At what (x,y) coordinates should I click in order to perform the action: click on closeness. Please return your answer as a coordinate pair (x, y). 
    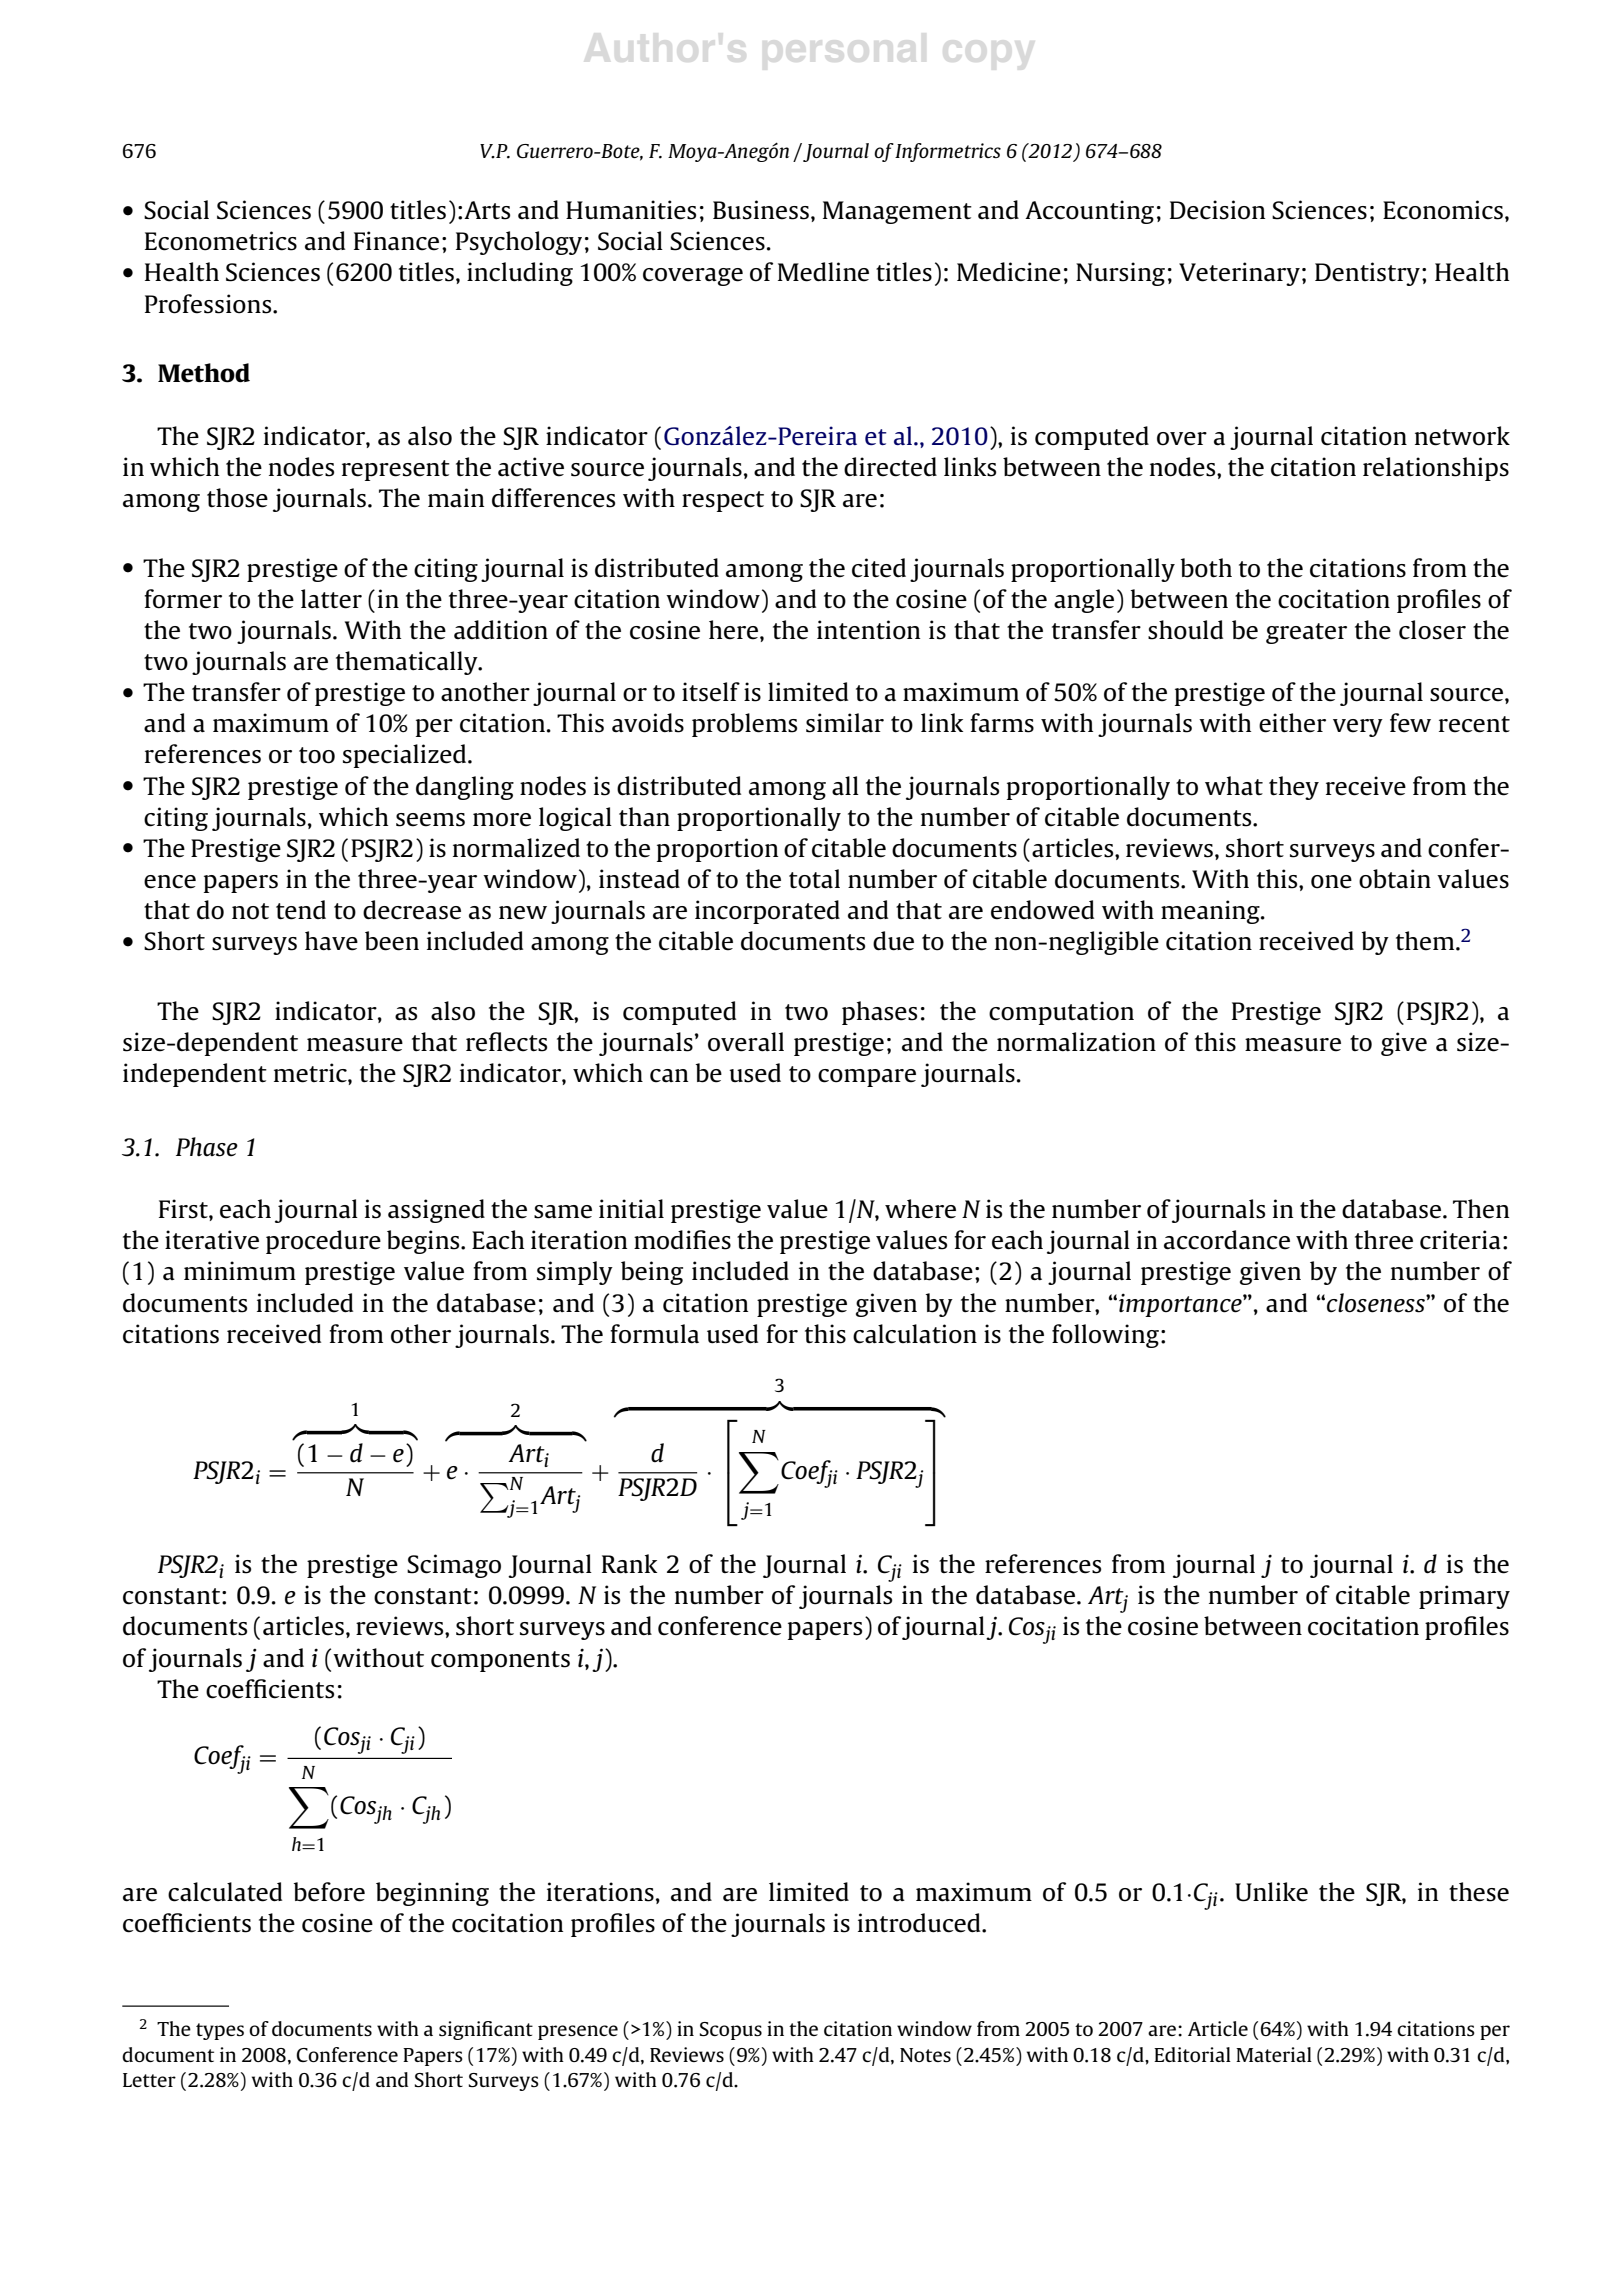
    Looking at the image, I should click on (1377, 1303).
